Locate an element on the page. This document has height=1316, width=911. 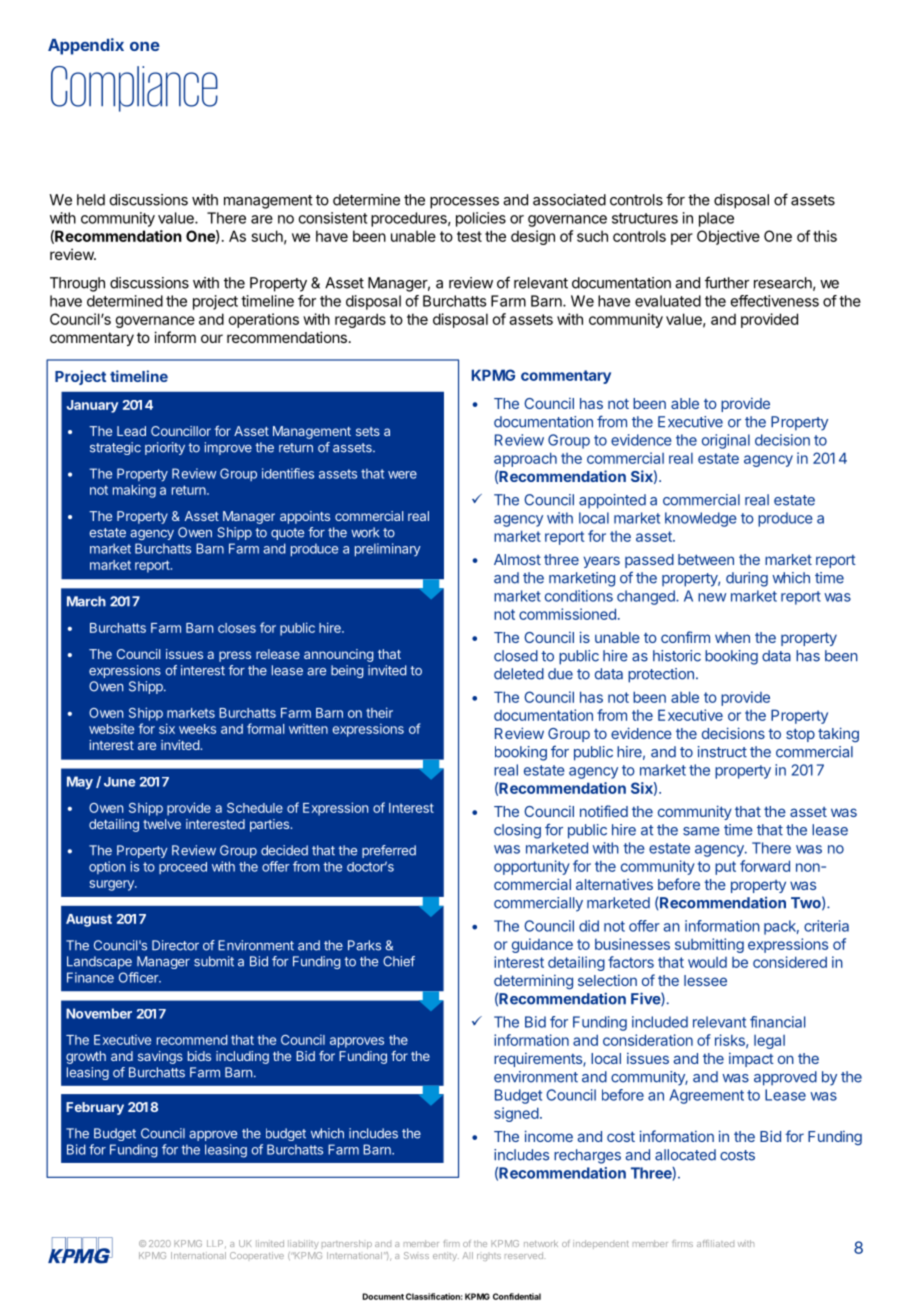
Compliance is located at coordinates (134, 89).
